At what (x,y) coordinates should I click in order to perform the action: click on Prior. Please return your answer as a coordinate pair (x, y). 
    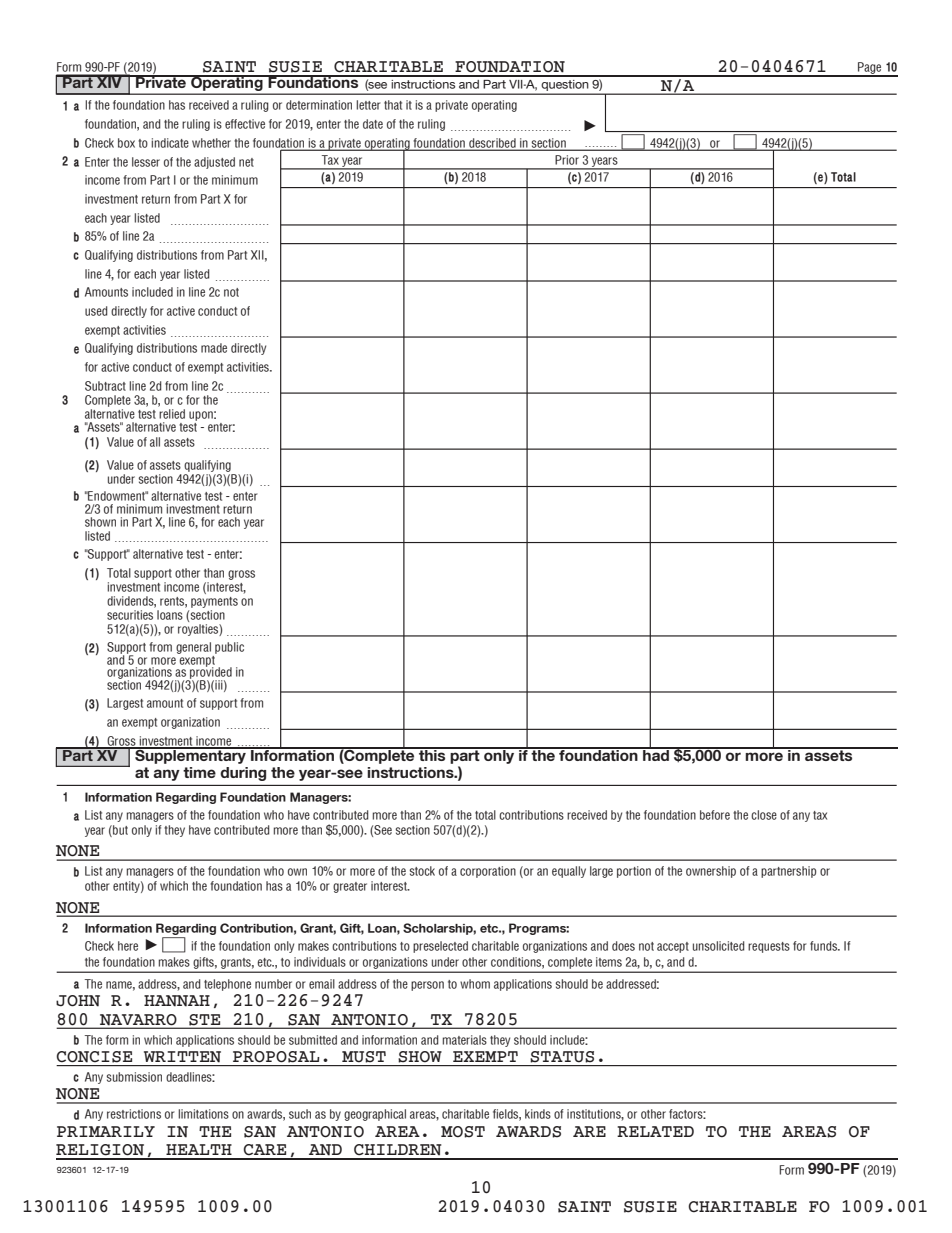
    Looking at the image, I should click on (567, 160).
